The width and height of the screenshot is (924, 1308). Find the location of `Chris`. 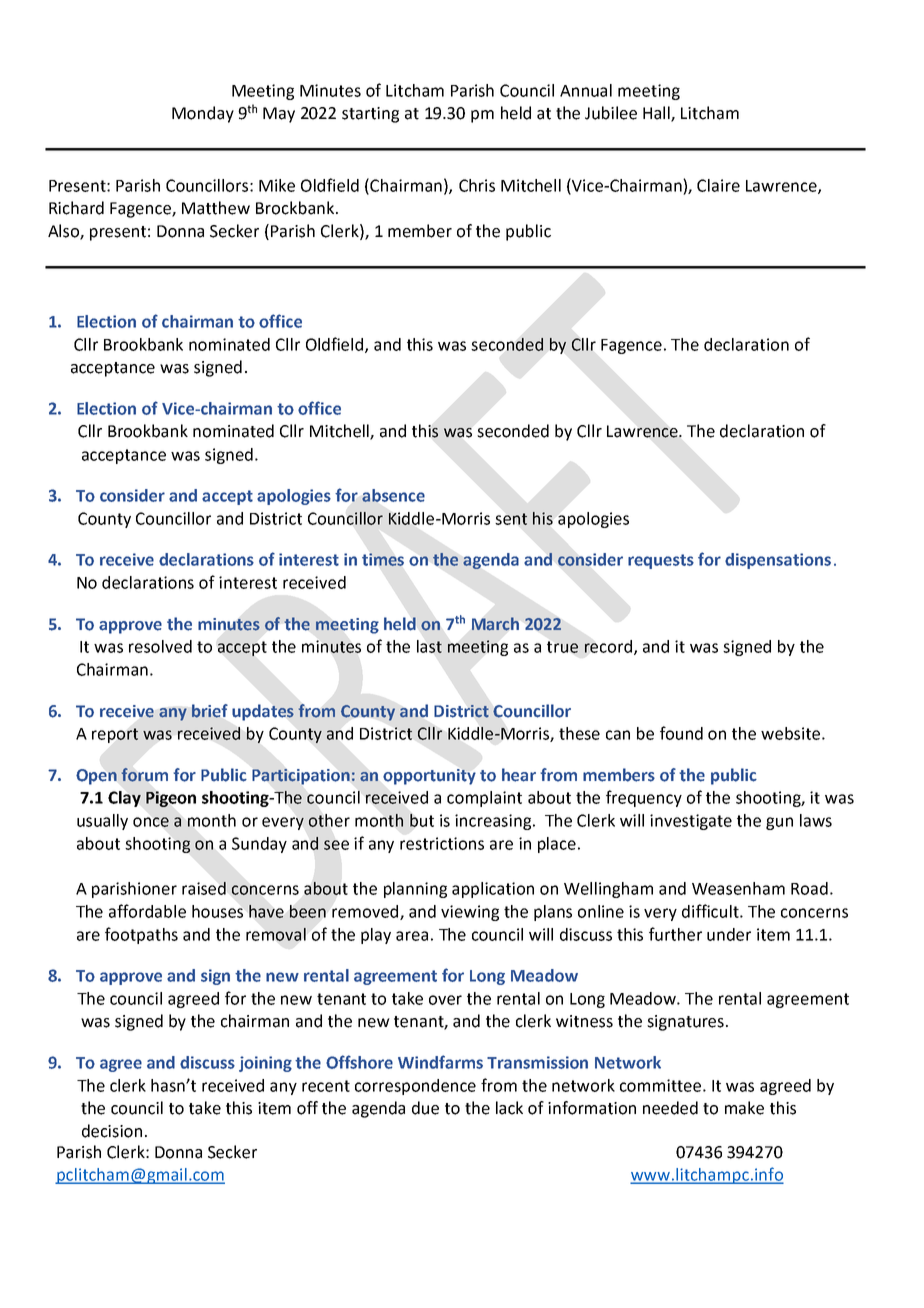

Chris is located at coordinates (477, 185).
